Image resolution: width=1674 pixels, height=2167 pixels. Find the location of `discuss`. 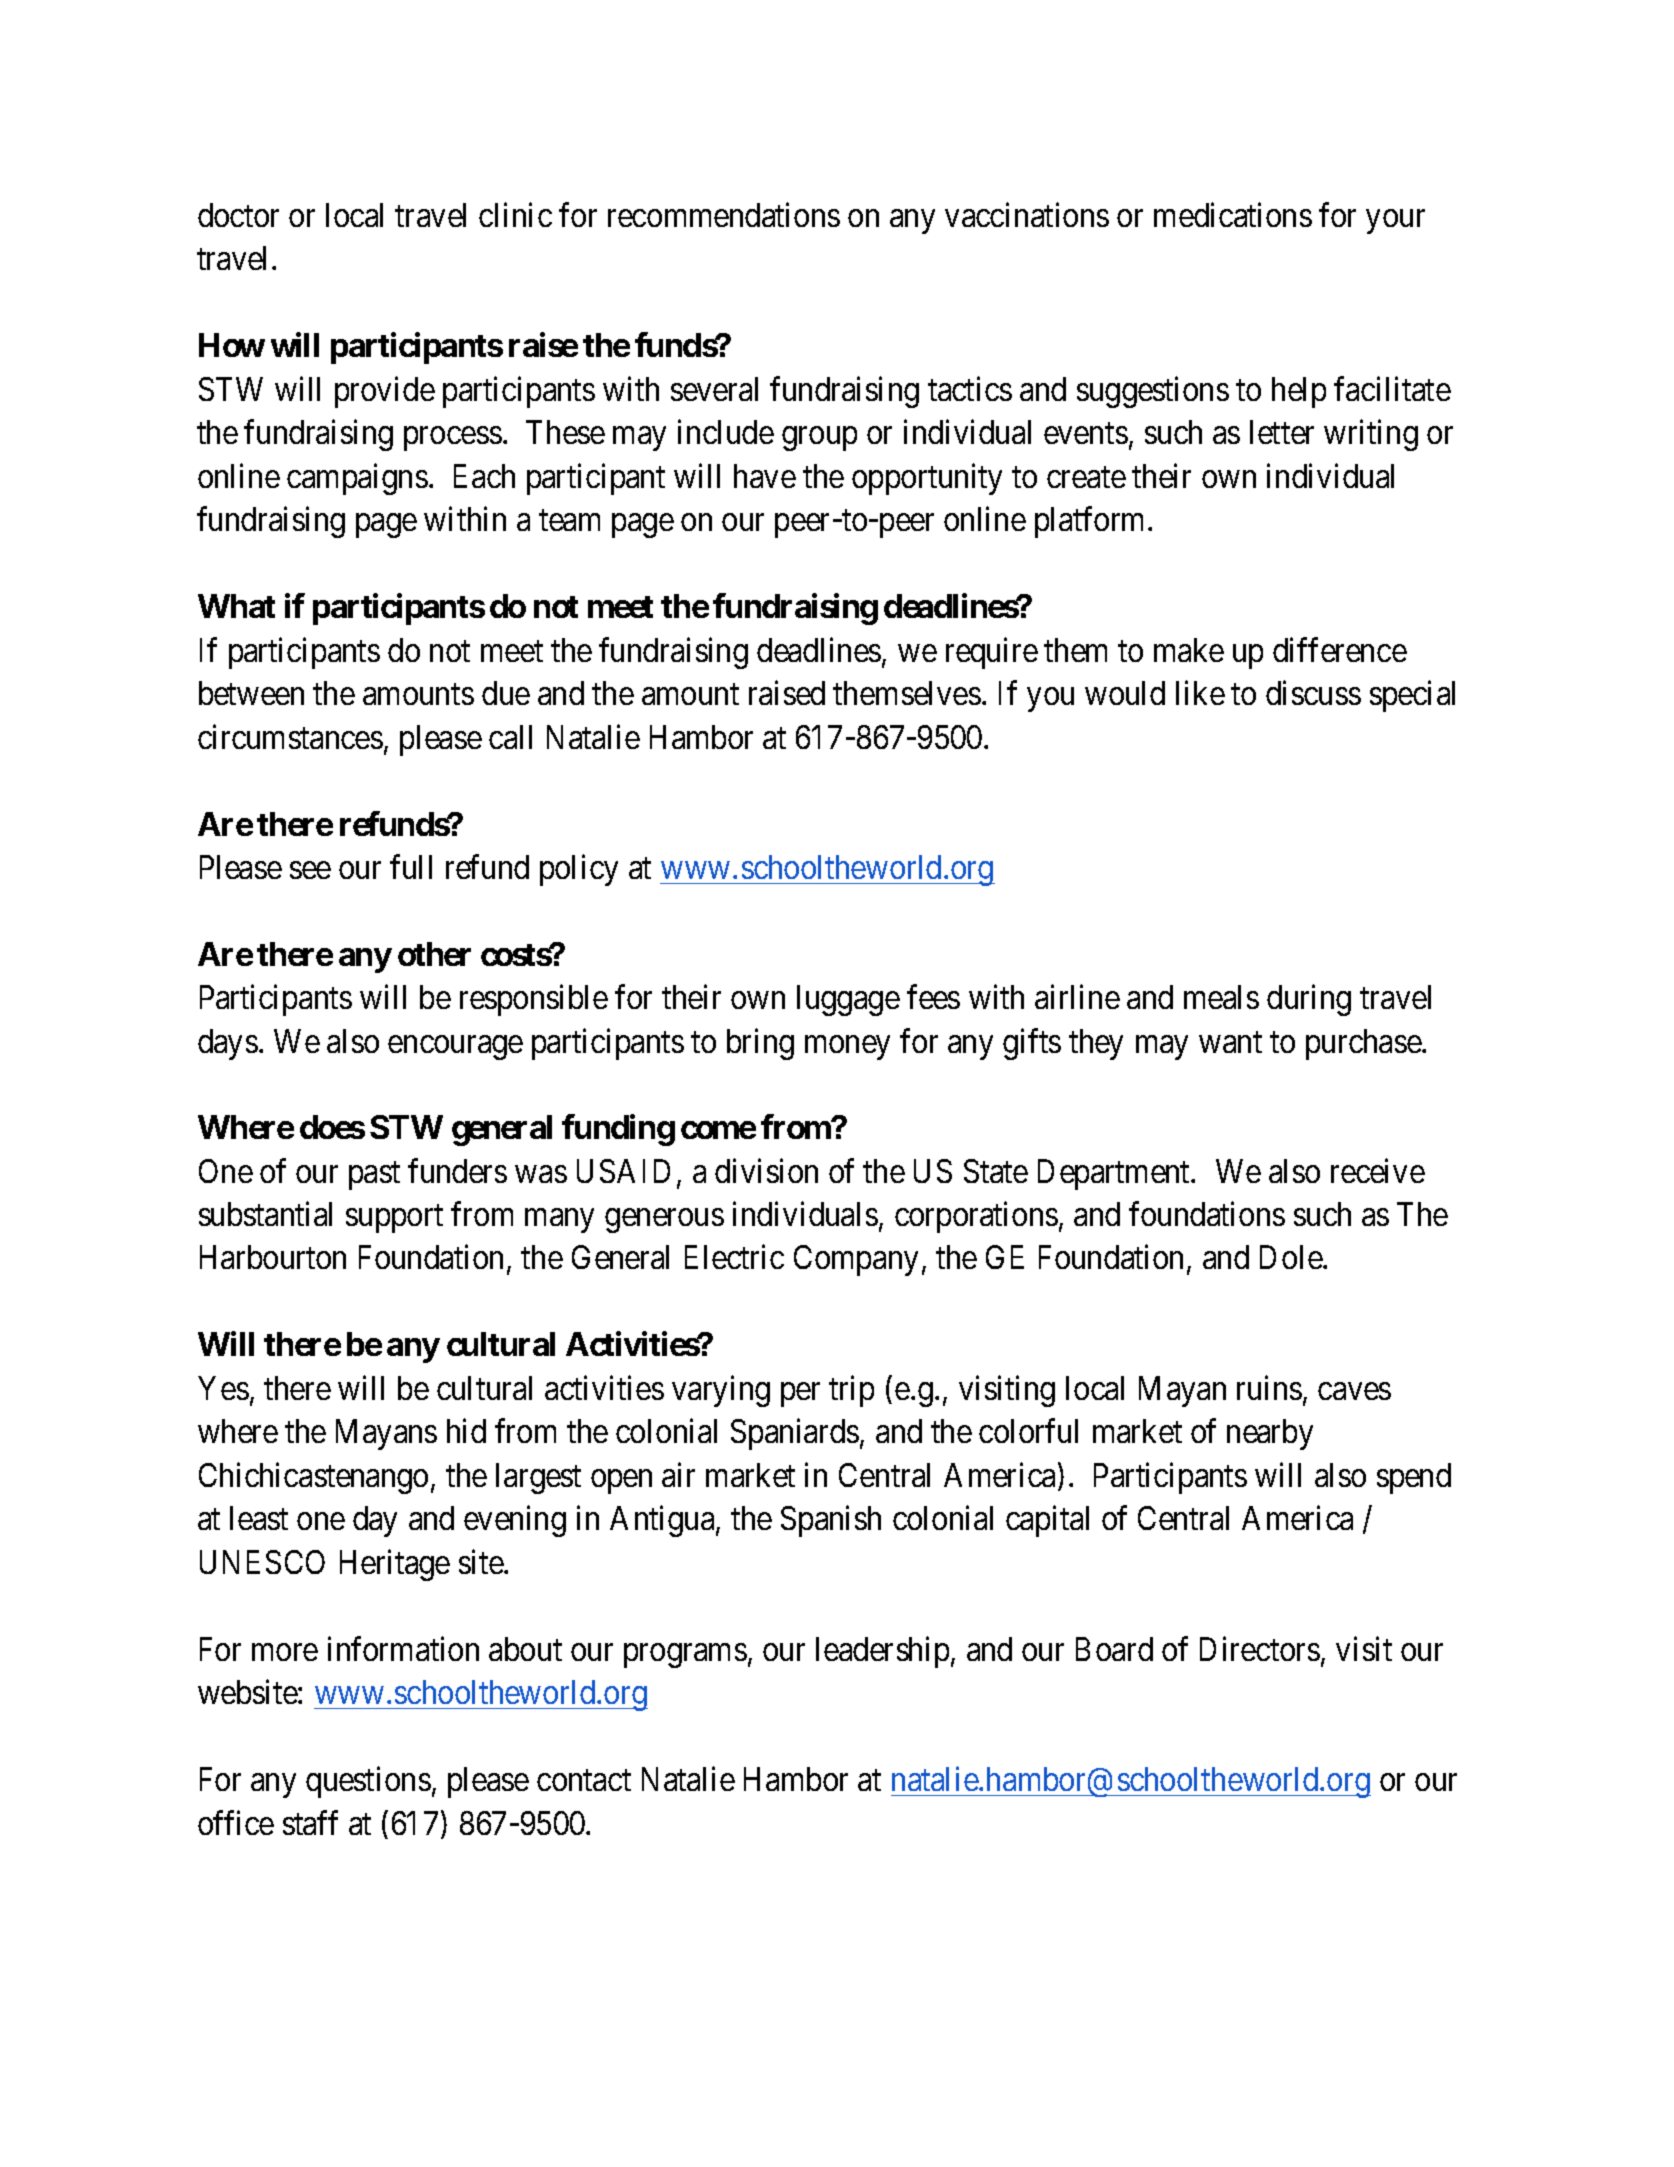

discuss is located at coordinates (1313, 693).
